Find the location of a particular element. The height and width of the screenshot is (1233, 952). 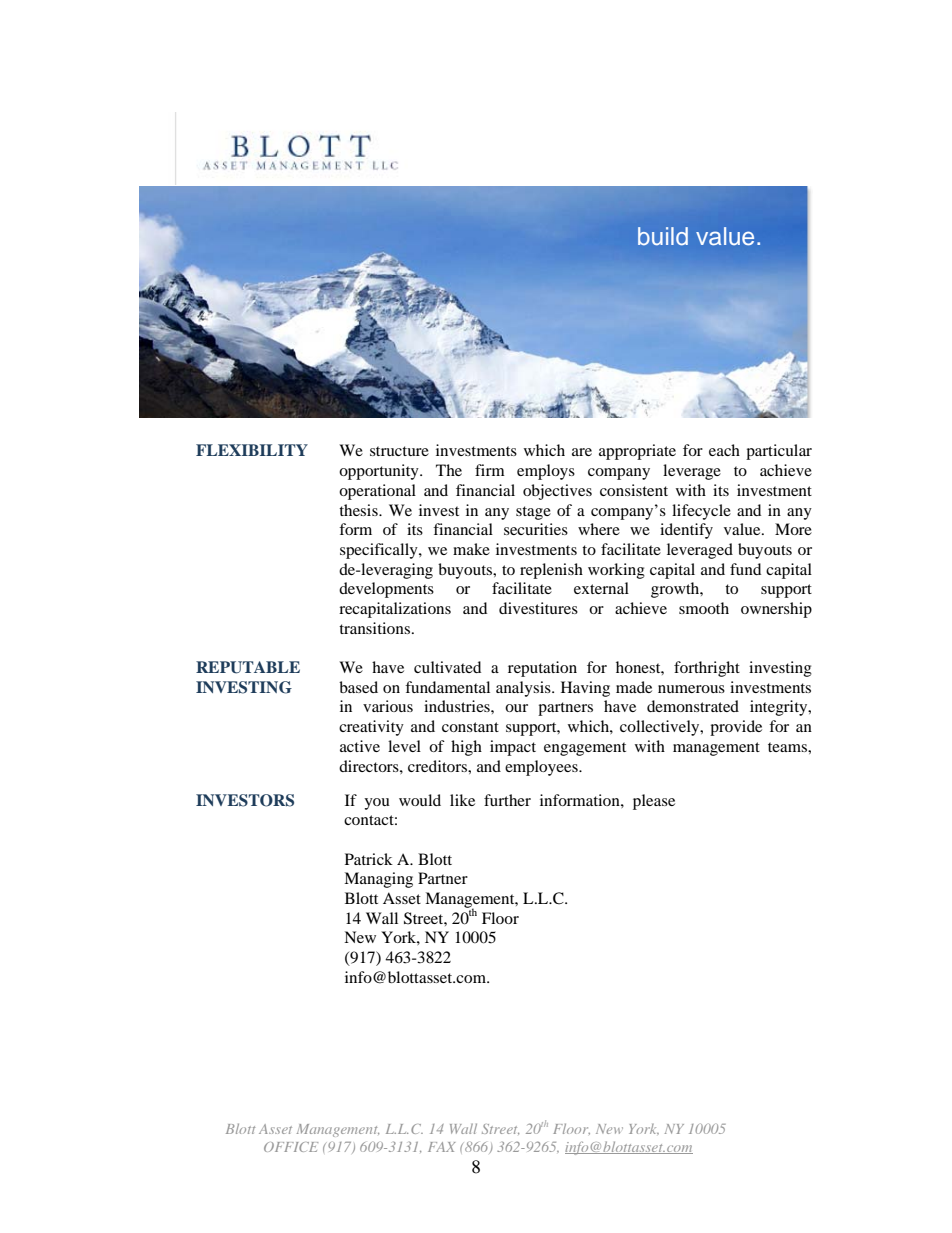

further is located at coordinates (507, 800).
